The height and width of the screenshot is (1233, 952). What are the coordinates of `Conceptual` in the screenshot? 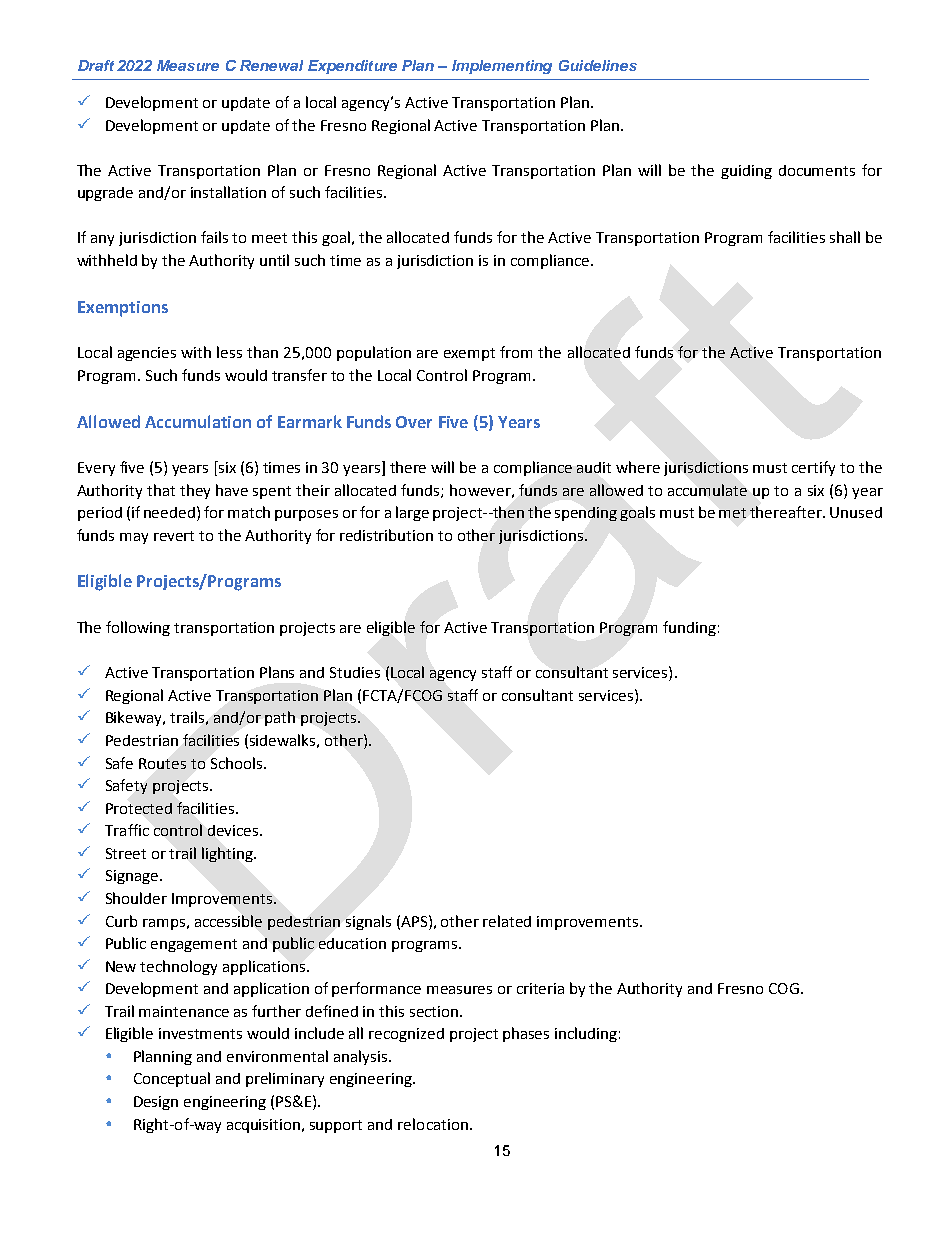 It's located at (172, 1079).
